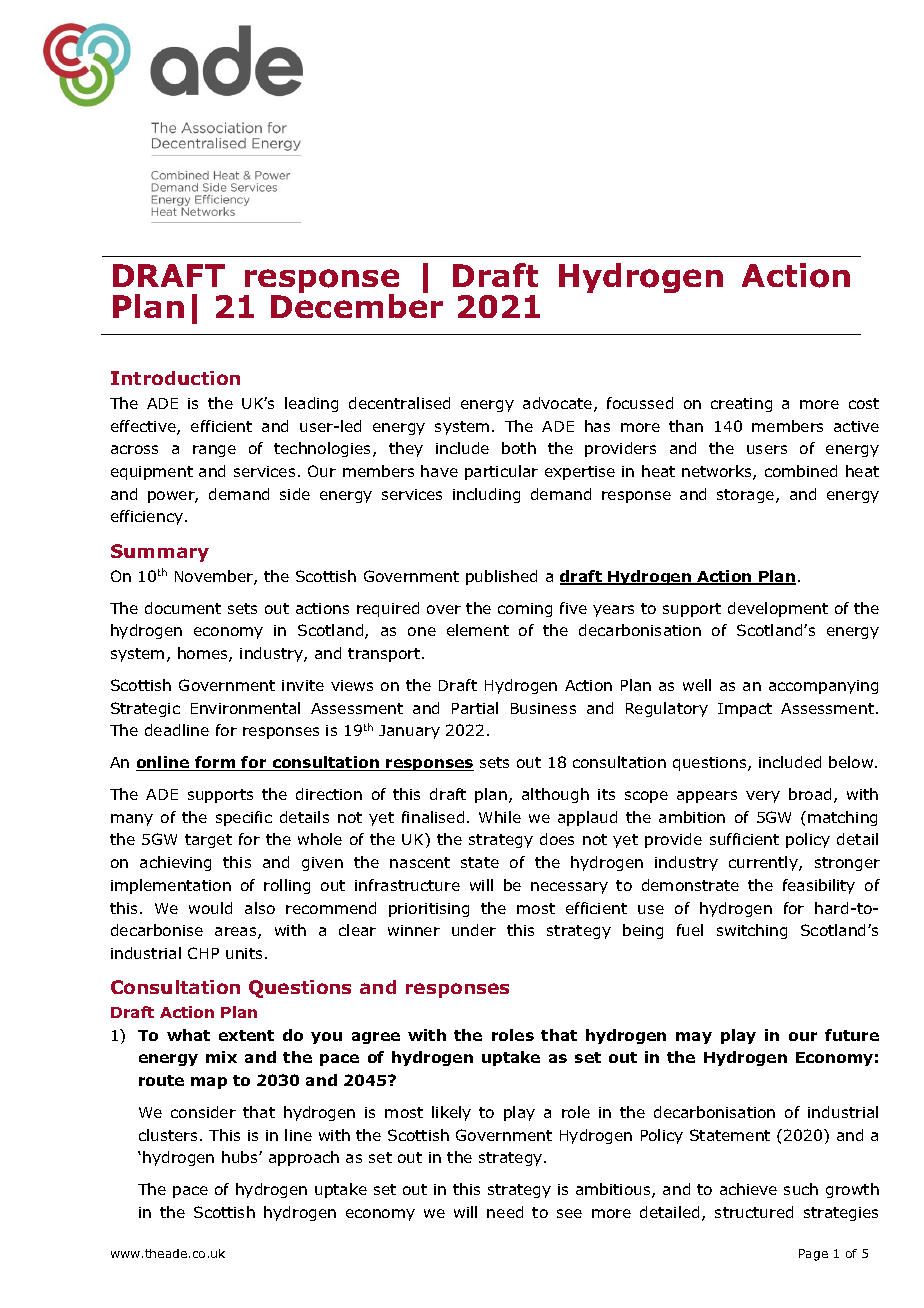 This page has width=924, height=1308. What do you see at coordinates (147, 517) in the page?
I see `efficiency` at bounding box center [147, 517].
